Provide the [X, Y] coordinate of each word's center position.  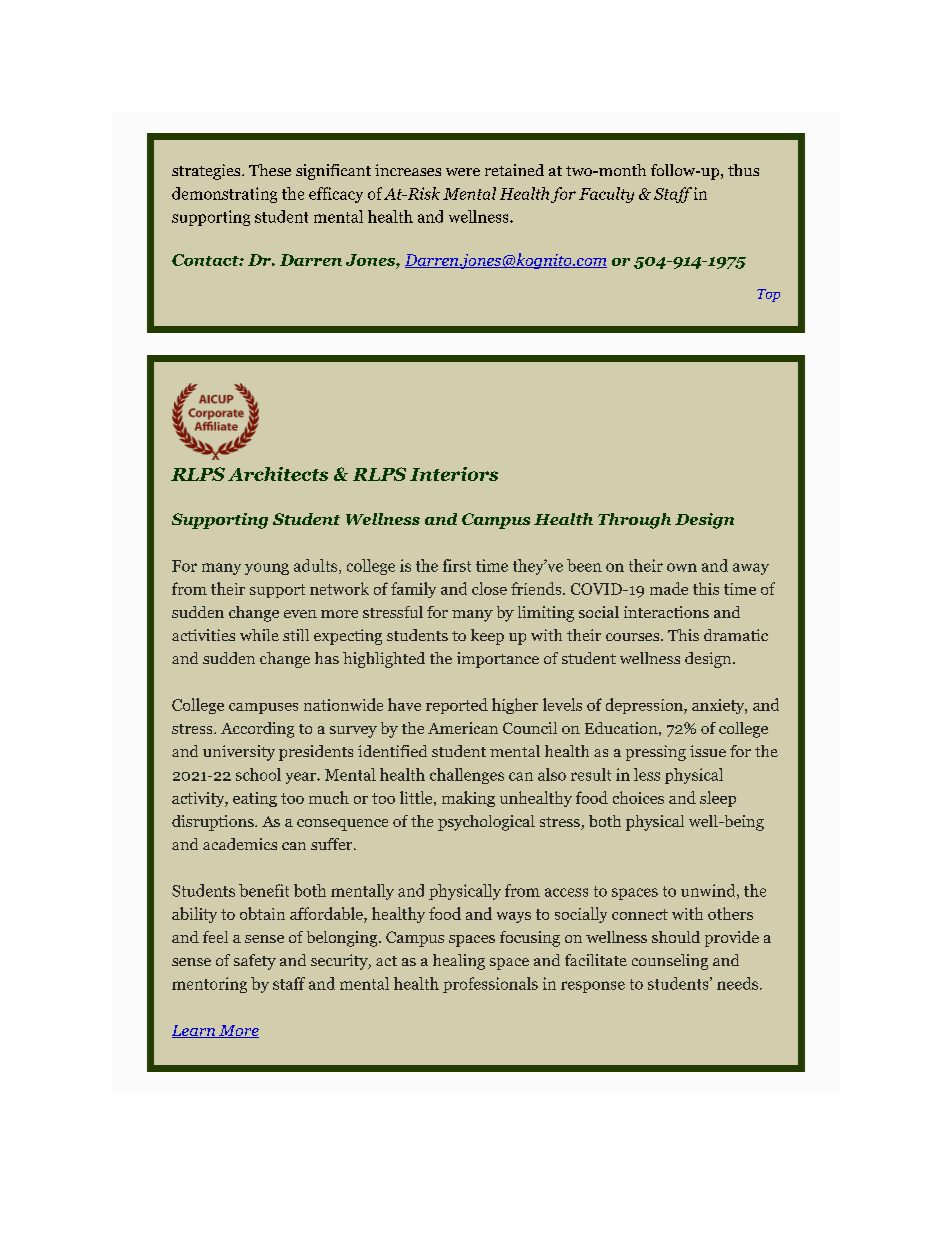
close [489, 588]
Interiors [454, 474]
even [300, 614]
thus [743, 170]
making [468, 799]
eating [255, 799]
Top [768, 295]
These [270, 170]
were [463, 172]
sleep [718, 799]
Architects [278, 474]
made [669, 588]
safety [255, 962]
